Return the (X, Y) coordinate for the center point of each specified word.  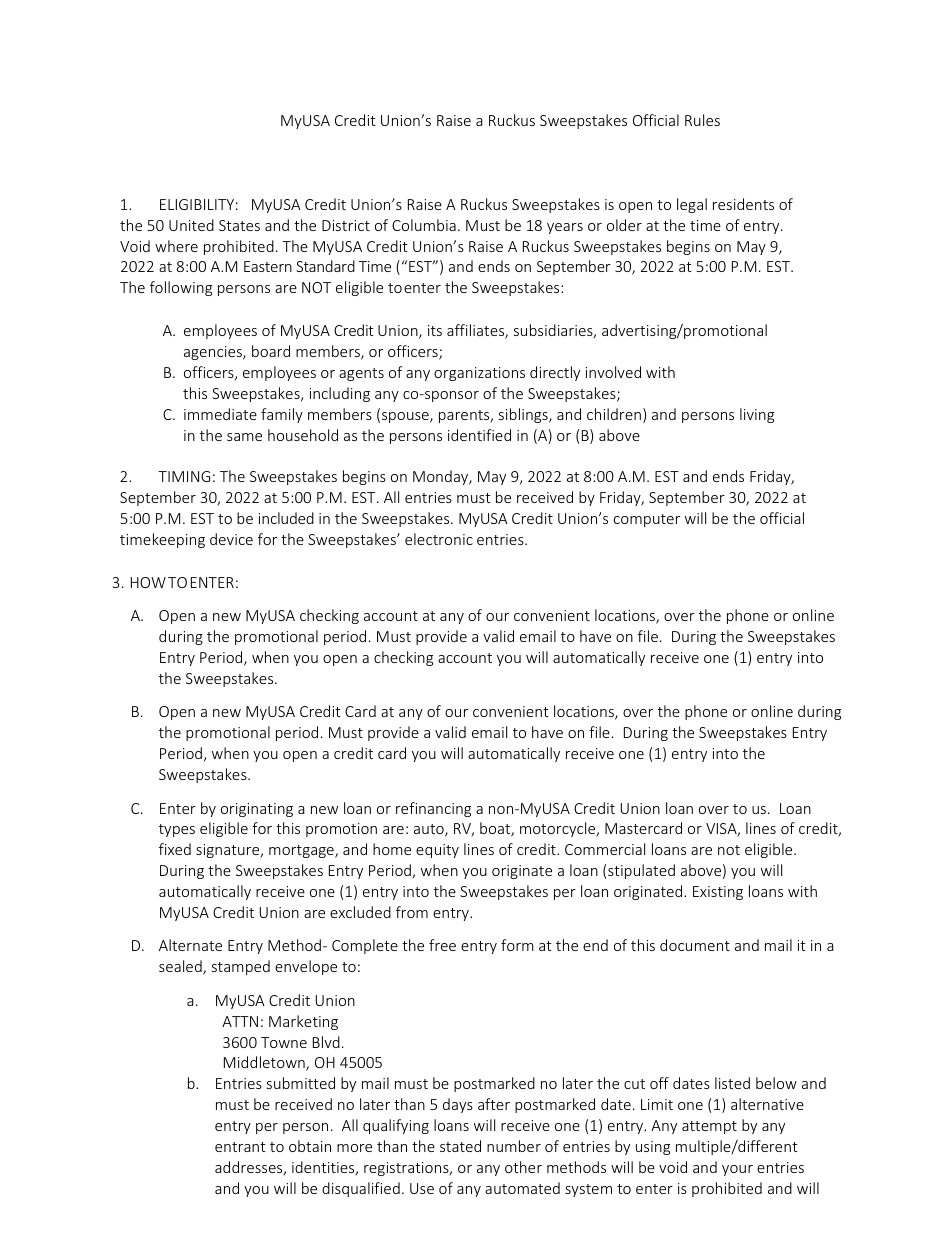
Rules (702, 120)
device (231, 539)
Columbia (424, 225)
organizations (479, 374)
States (239, 225)
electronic (439, 539)
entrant (240, 1147)
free (442, 945)
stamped (241, 967)
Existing (718, 893)
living (757, 415)
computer (647, 520)
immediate (220, 414)
